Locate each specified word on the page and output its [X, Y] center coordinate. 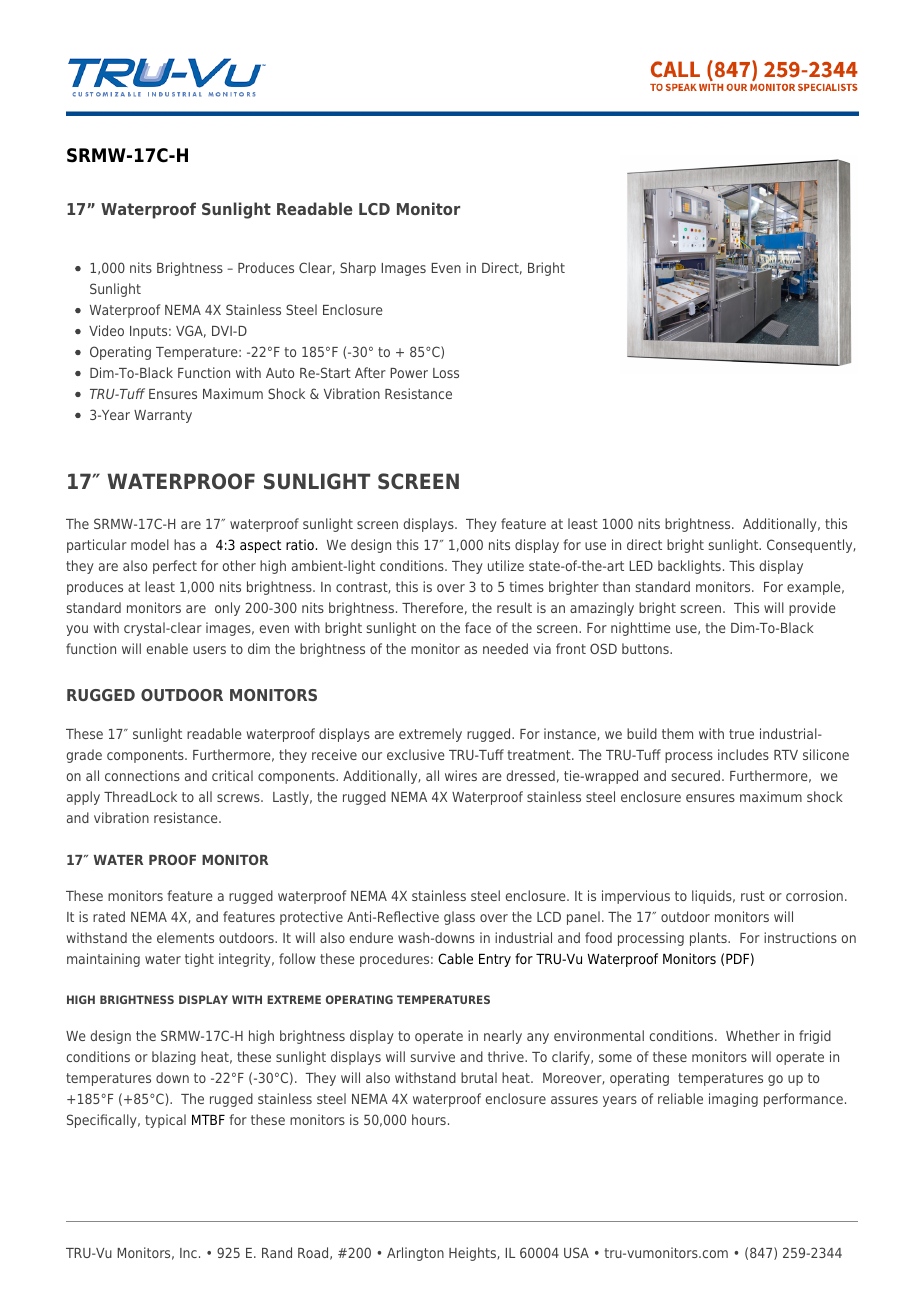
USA [576, 1252]
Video [106, 330]
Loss [446, 373]
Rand [277, 1252]
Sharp [358, 269]
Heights [473, 1254]
